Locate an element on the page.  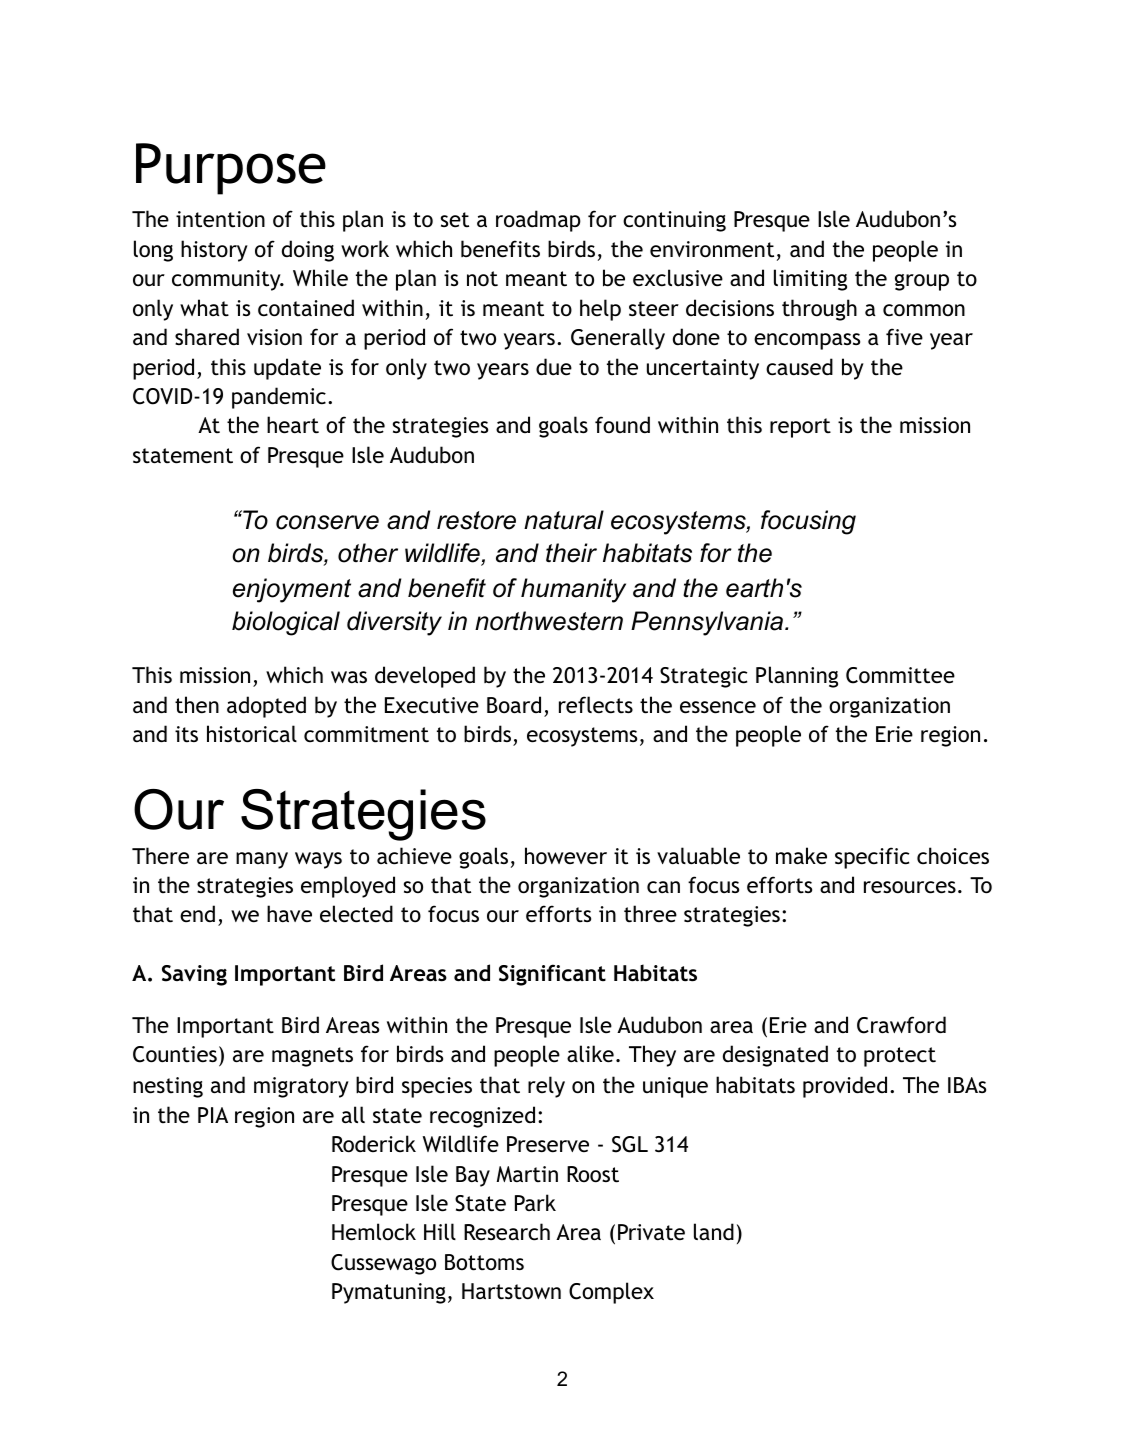
land is located at coordinates (714, 1231).
